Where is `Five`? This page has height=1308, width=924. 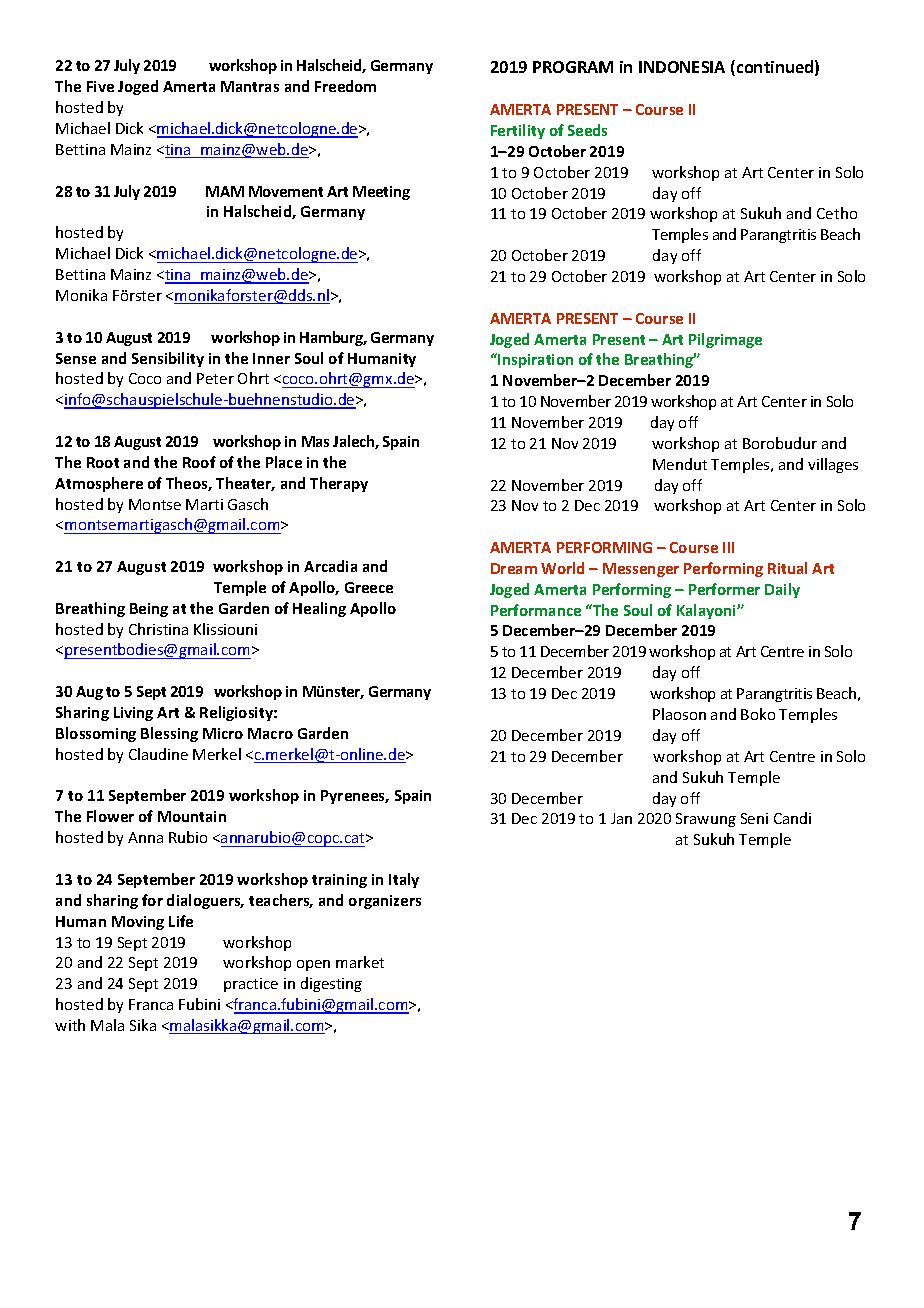
Five is located at coordinates (100, 86).
